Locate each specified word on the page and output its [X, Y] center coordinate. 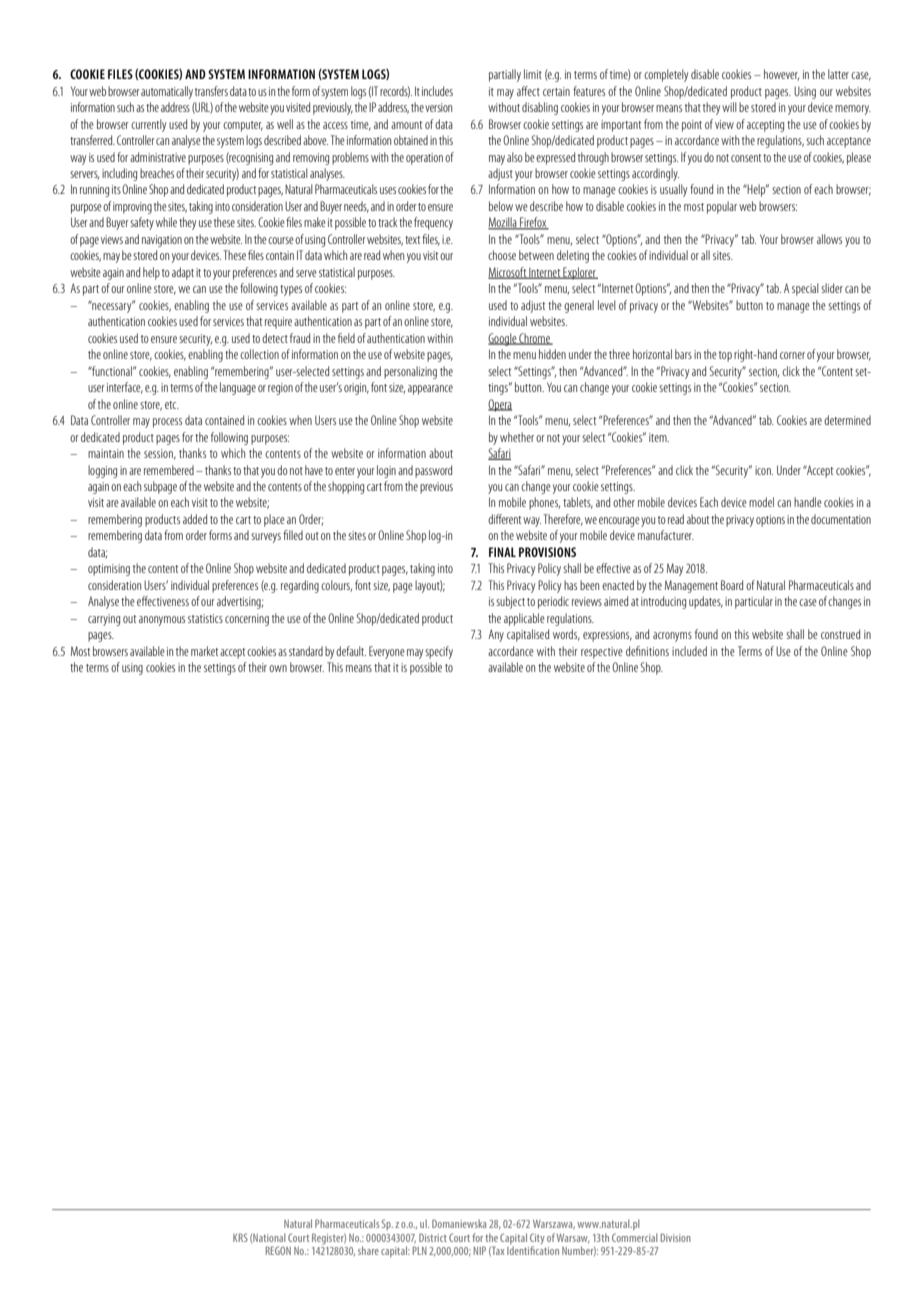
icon [764, 470]
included [689, 651]
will [729, 107]
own [278, 668]
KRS [240, 1237]
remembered [169, 470]
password [433, 471]
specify [439, 652]
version [438, 107]
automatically [167, 92]
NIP [480, 1250]
